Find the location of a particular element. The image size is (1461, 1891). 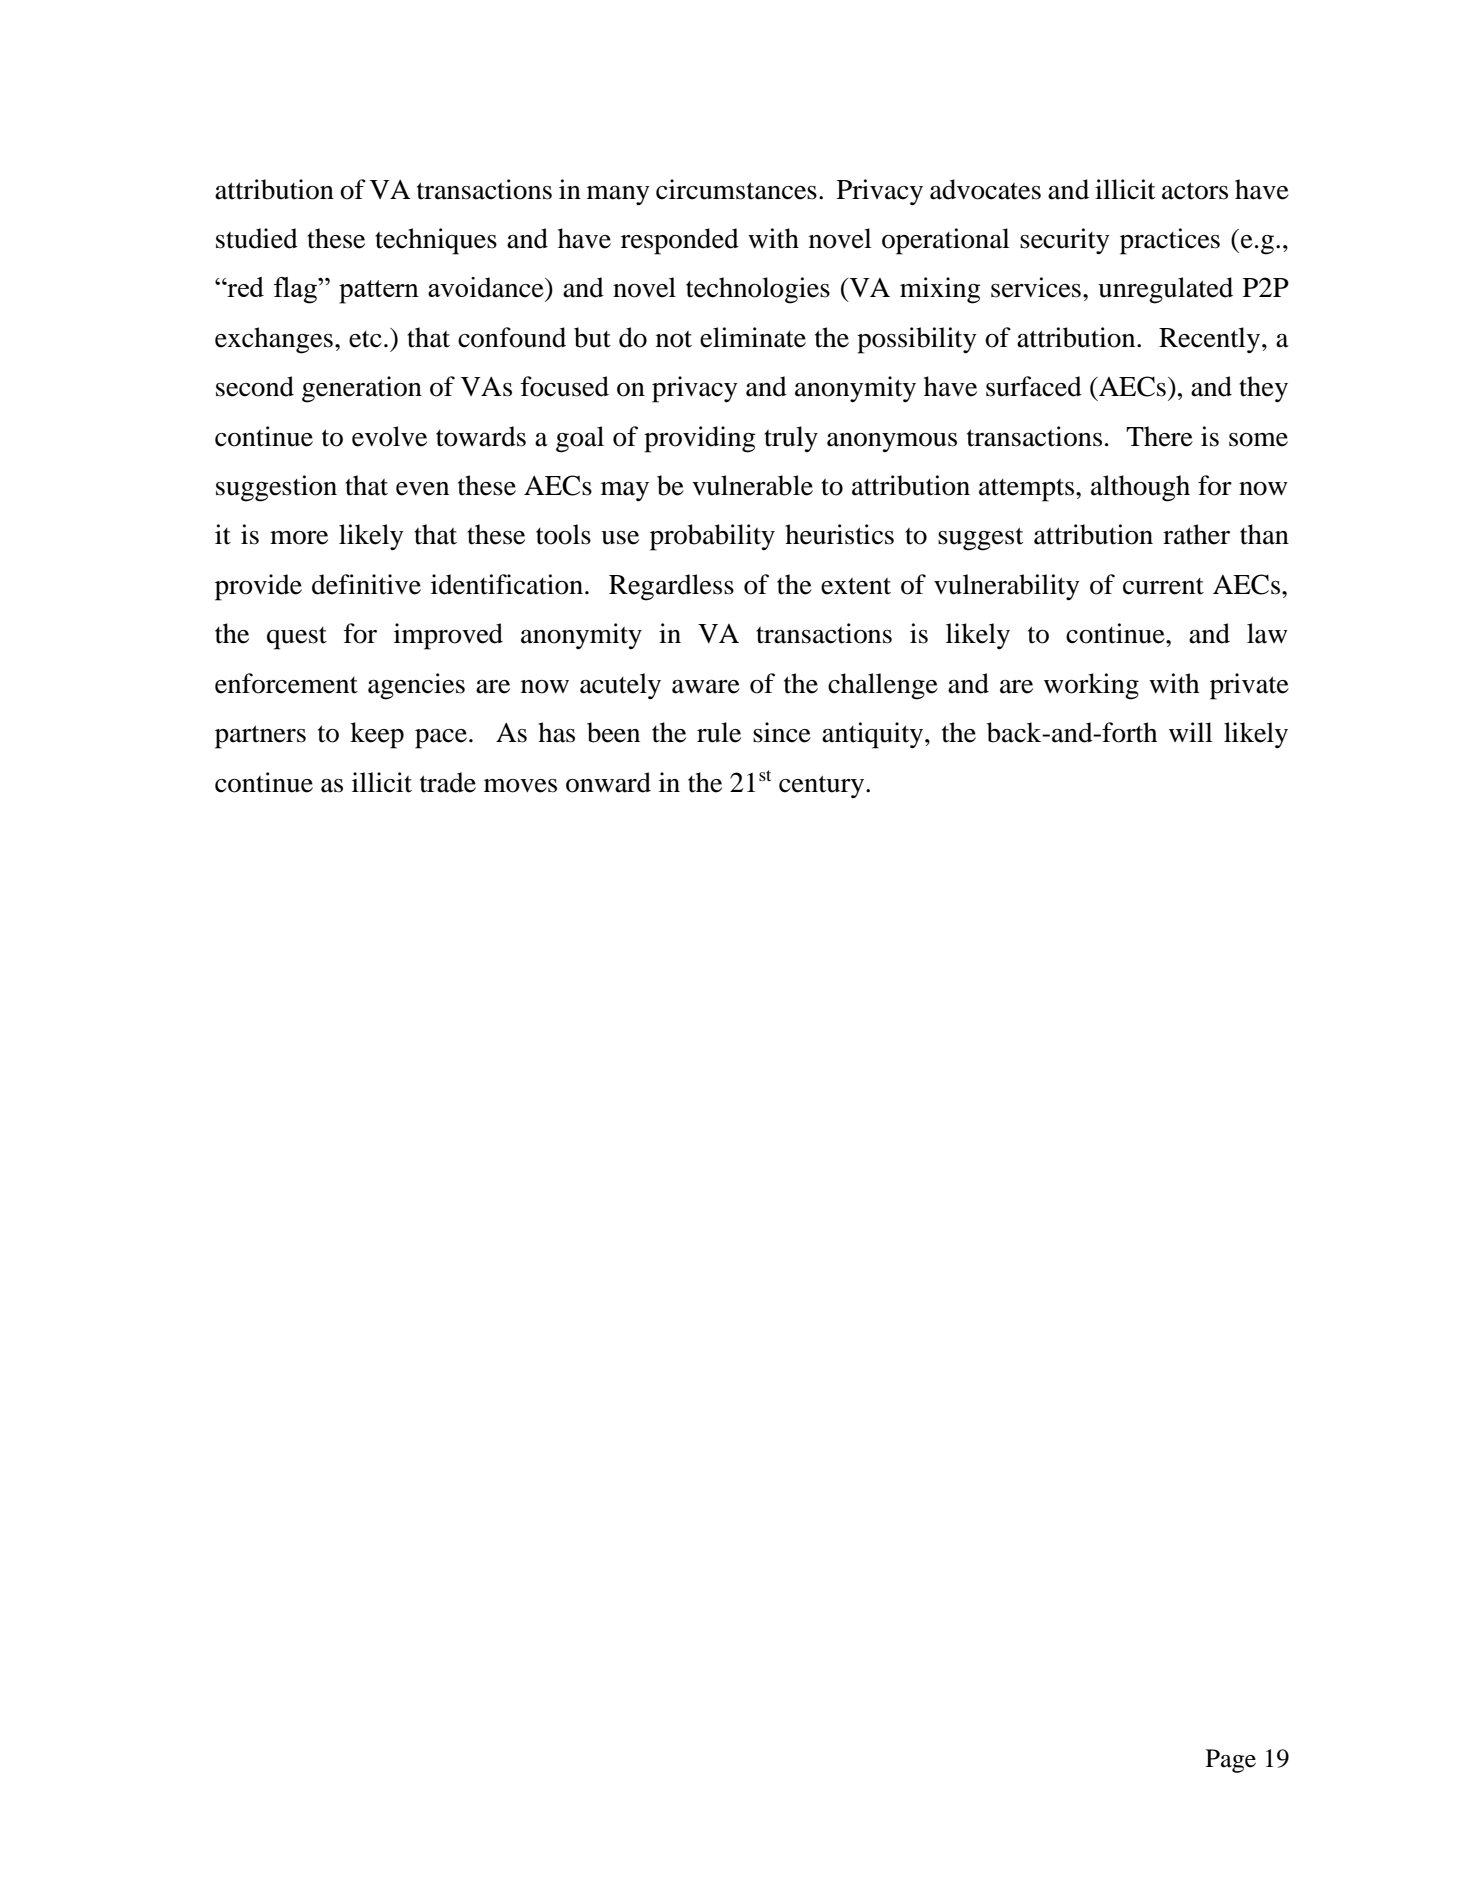

circumstances is located at coordinates (736, 189).
